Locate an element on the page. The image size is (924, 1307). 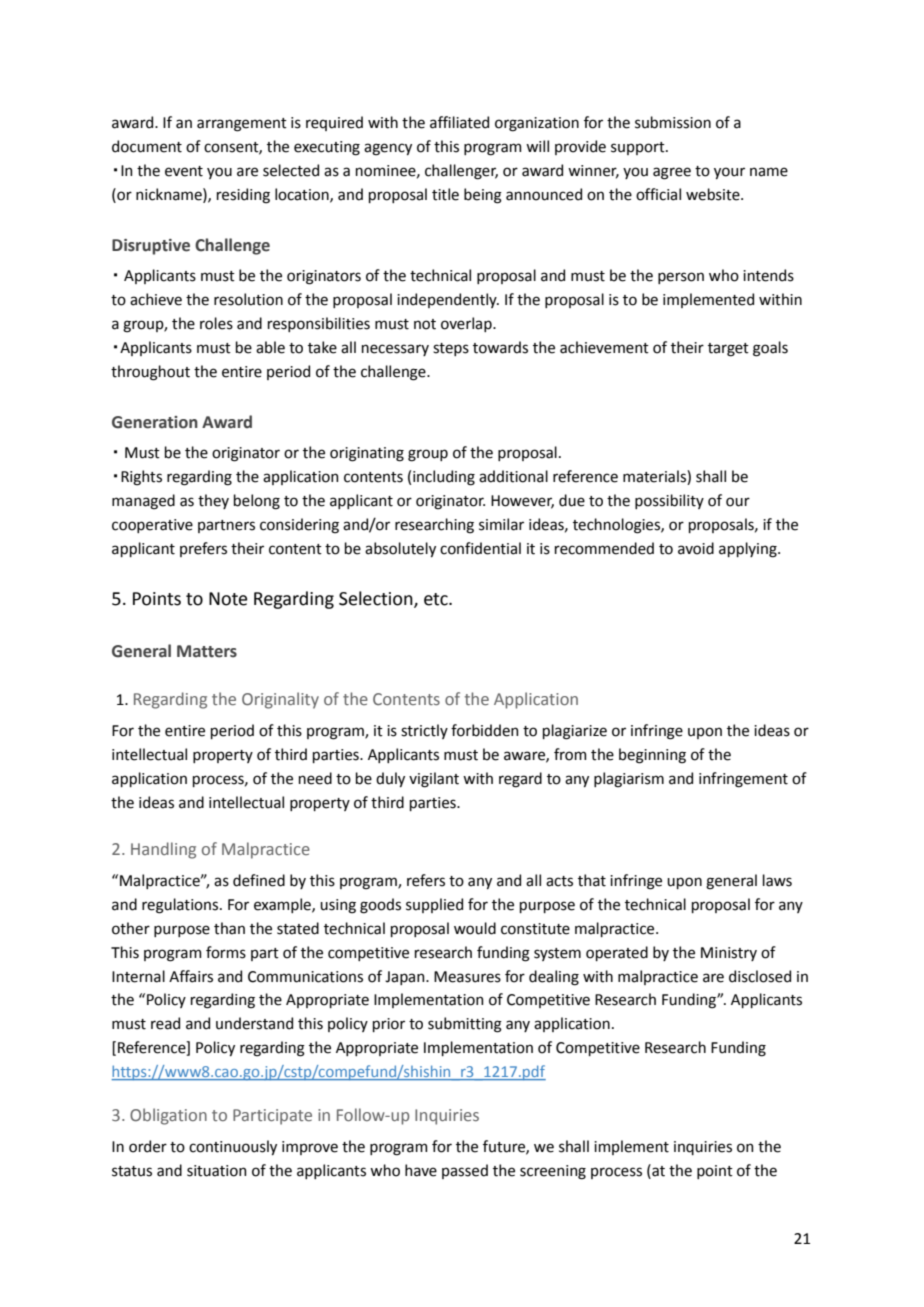
agree is located at coordinates (672, 173).
